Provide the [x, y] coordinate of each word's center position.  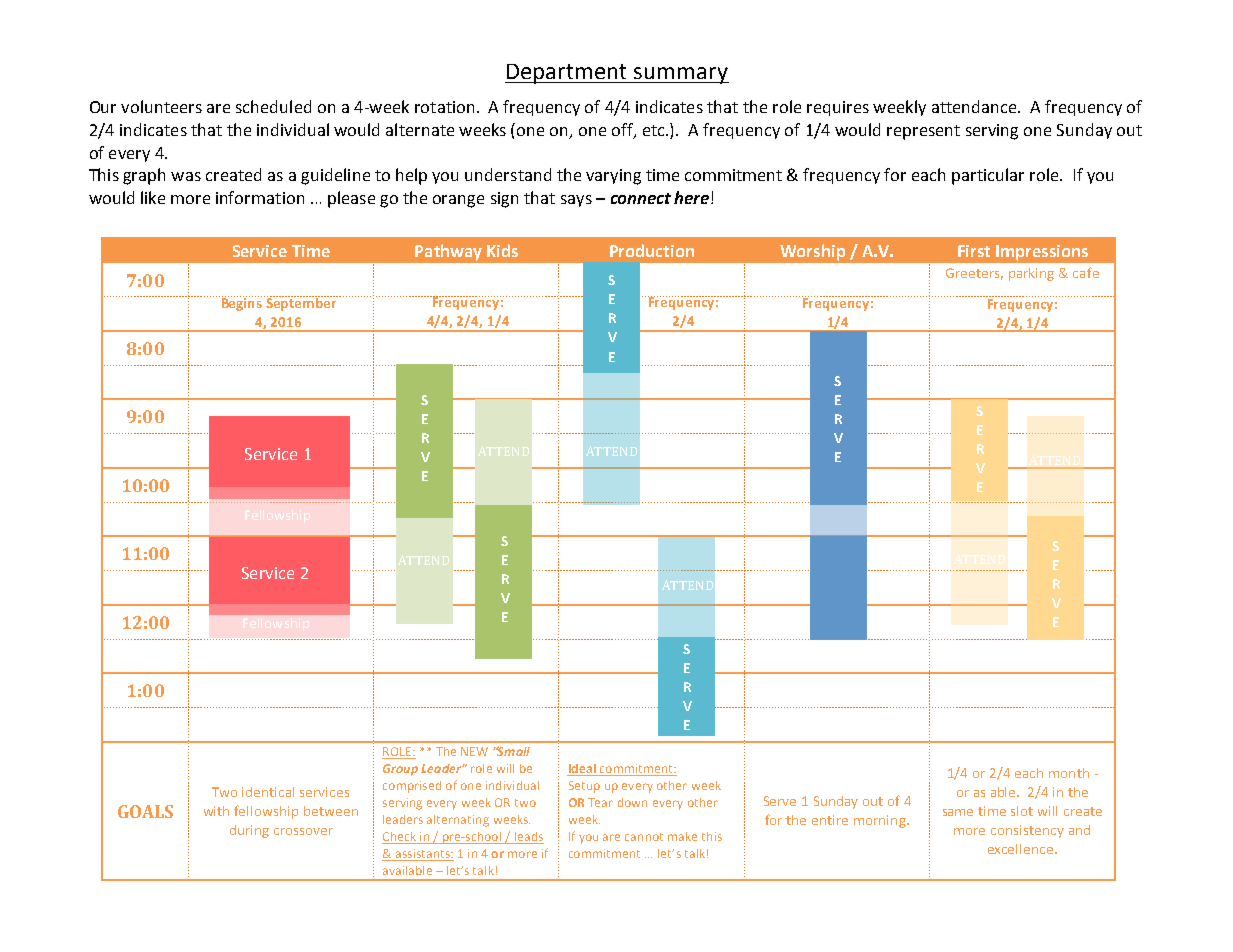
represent [923, 132]
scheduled [273, 106]
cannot [644, 837]
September [302, 303]
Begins [242, 303]
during [249, 831]
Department [567, 74]
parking [1031, 274]
